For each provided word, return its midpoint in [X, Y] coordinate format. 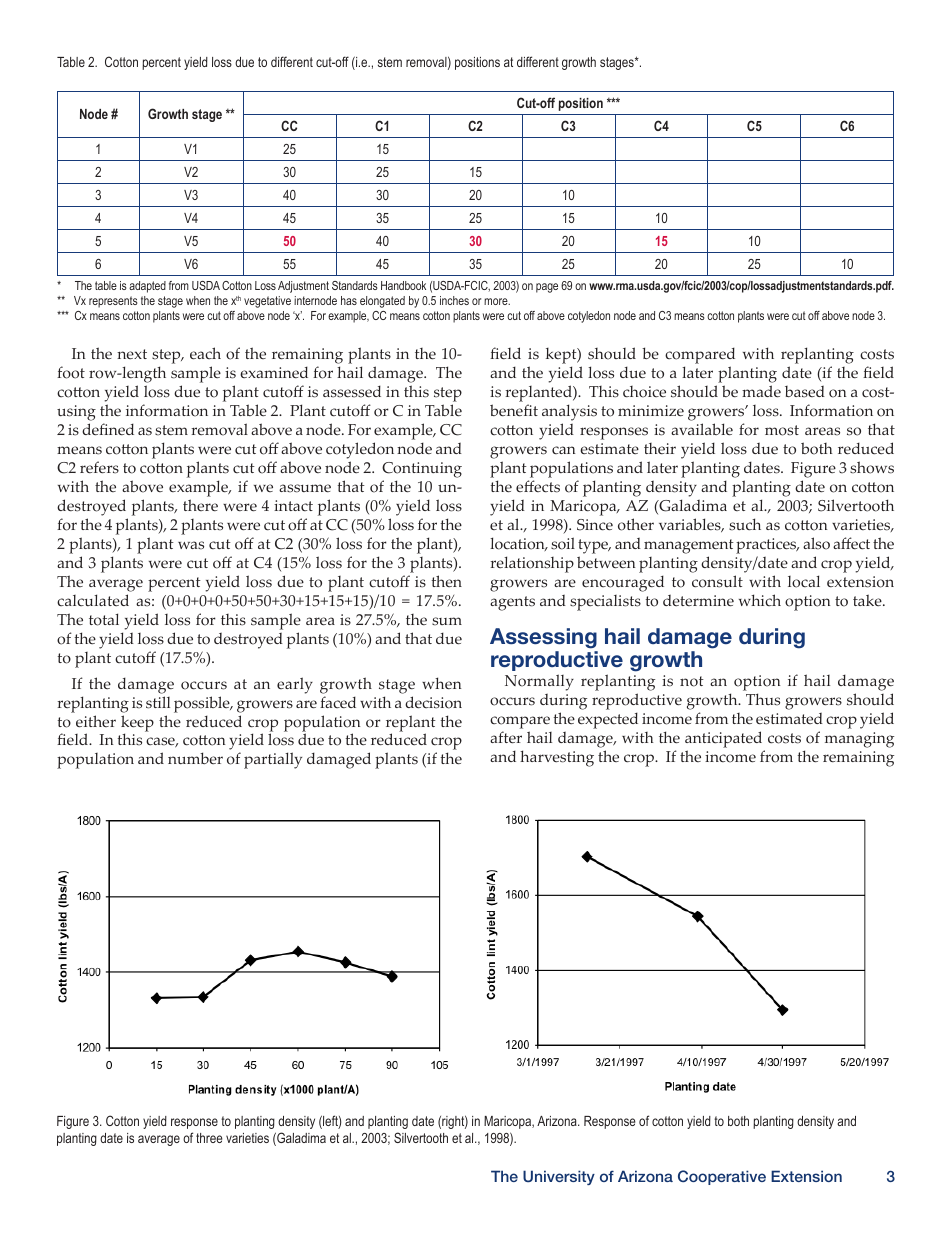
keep [137, 724]
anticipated [723, 739]
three [209, 1138]
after [506, 737]
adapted [147, 287]
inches [454, 300]
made [761, 391]
